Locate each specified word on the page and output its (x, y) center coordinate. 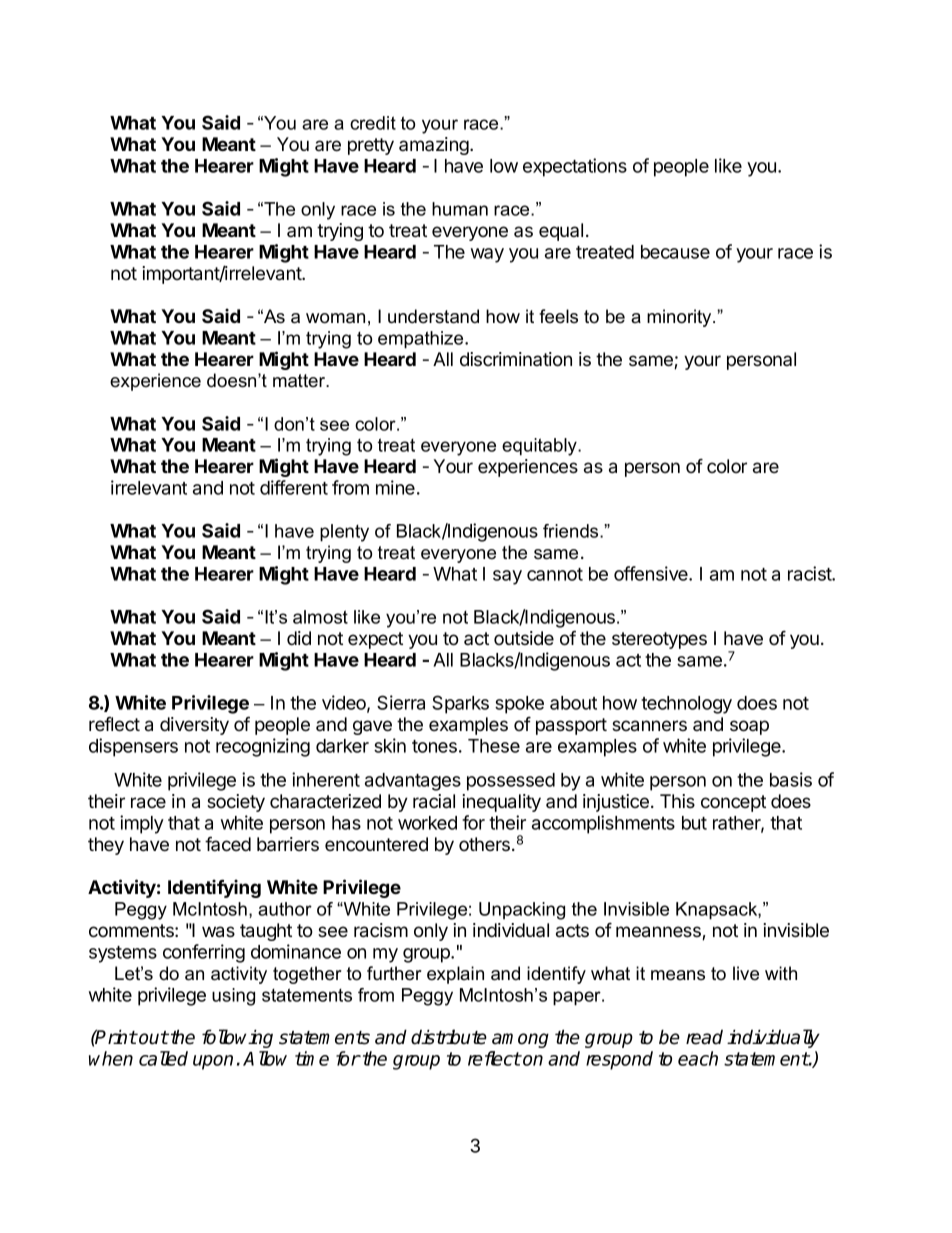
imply (142, 824)
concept (733, 803)
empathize (422, 340)
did (299, 638)
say (507, 577)
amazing (435, 146)
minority (680, 318)
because (675, 252)
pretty (371, 146)
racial (434, 801)
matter (300, 381)
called (163, 1058)
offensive (652, 573)
